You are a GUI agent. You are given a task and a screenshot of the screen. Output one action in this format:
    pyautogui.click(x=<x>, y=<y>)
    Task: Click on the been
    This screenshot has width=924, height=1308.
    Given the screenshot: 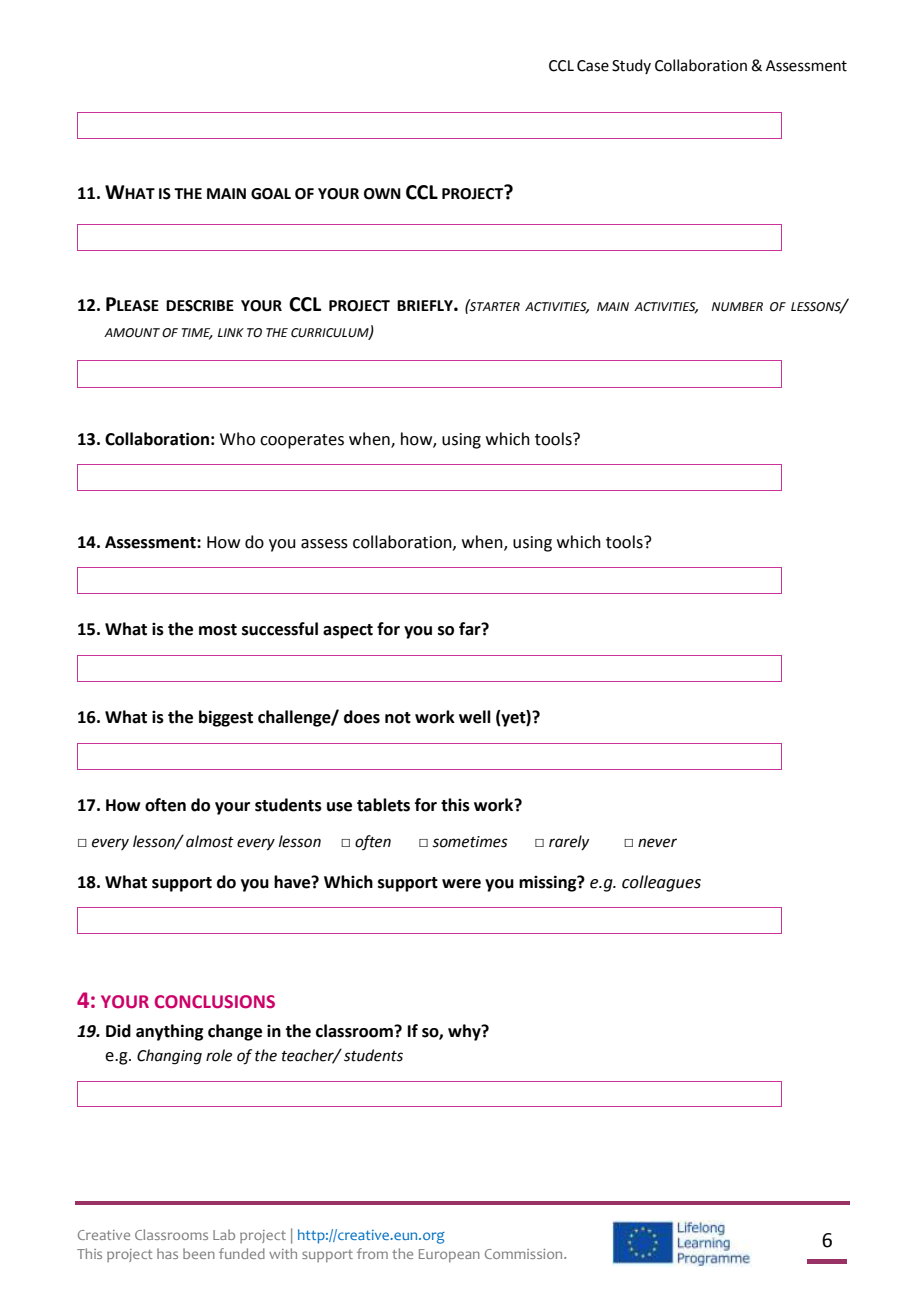 What is the action you would take?
    pyautogui.click(x=199, y=1253)
